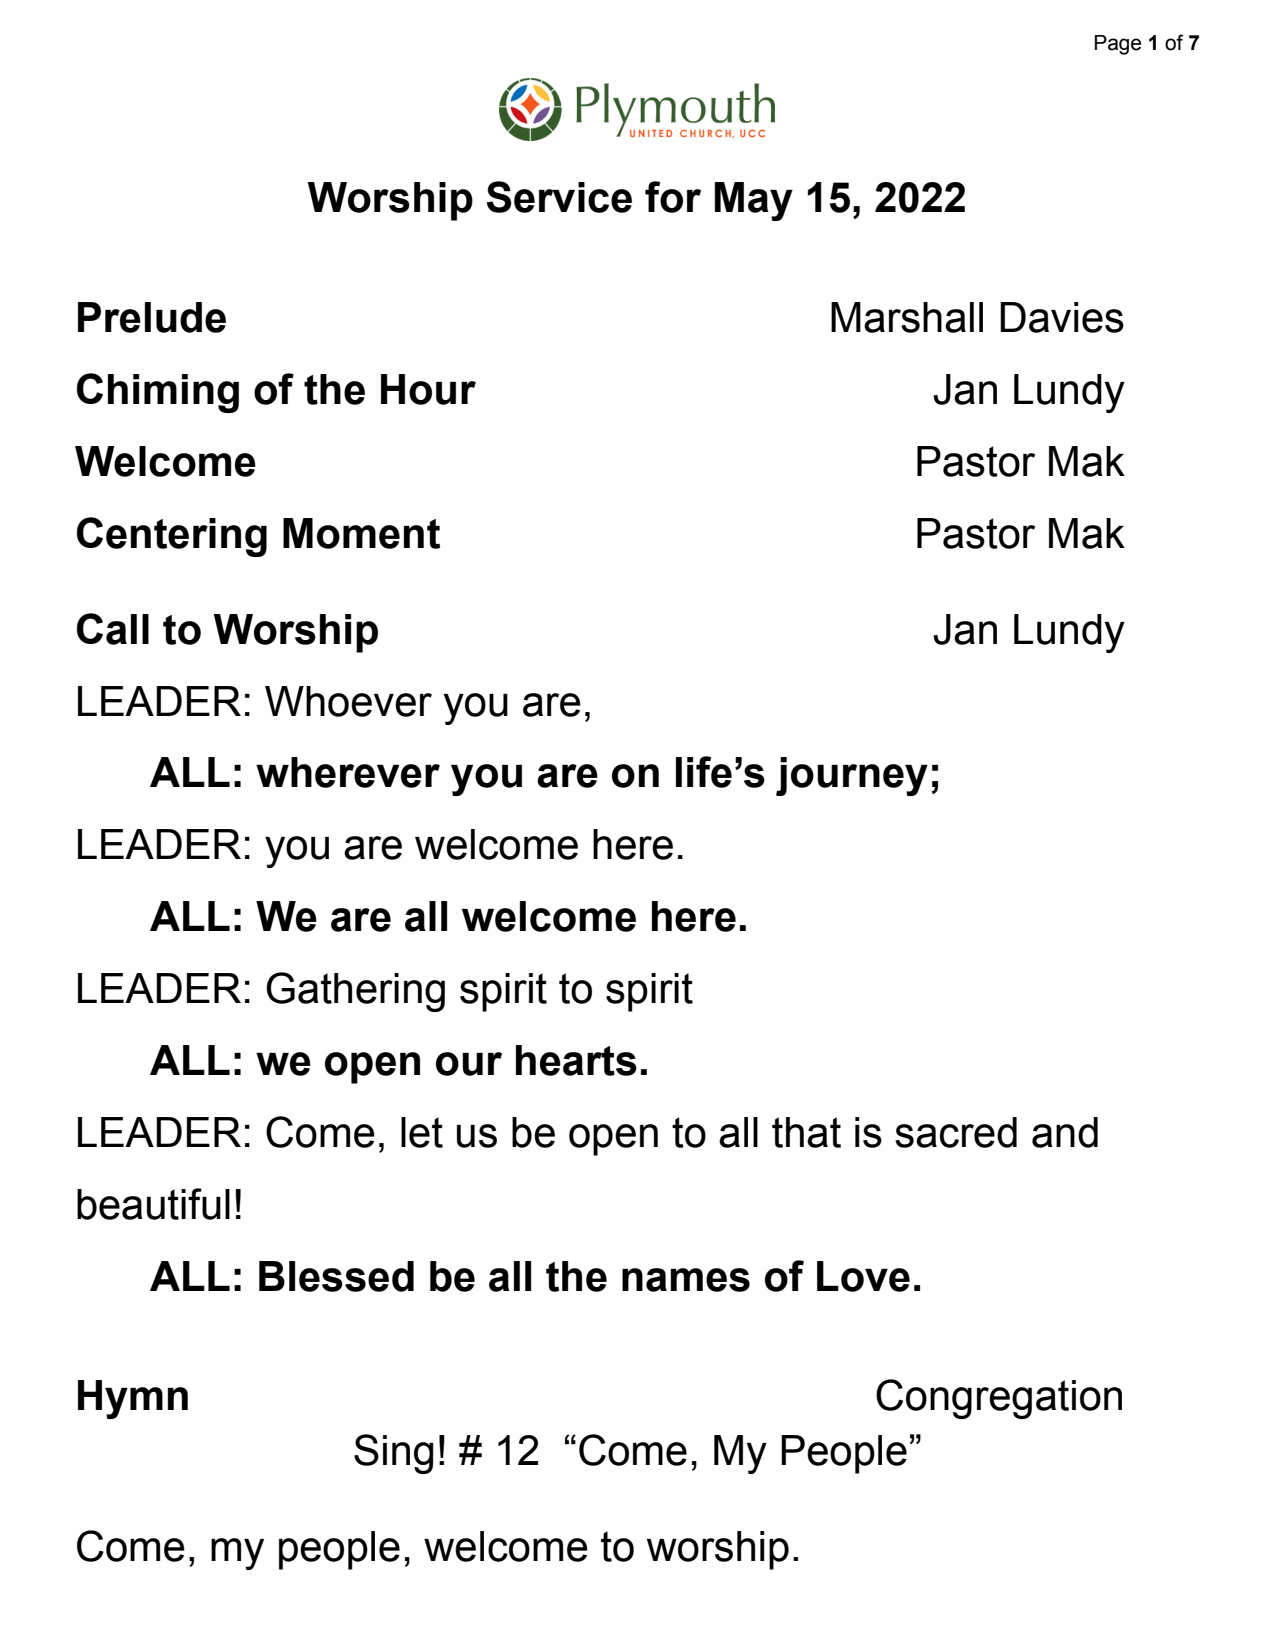 The width and height of the page is (1275, 1650). I want to click on Page, so click(1118, 45).
